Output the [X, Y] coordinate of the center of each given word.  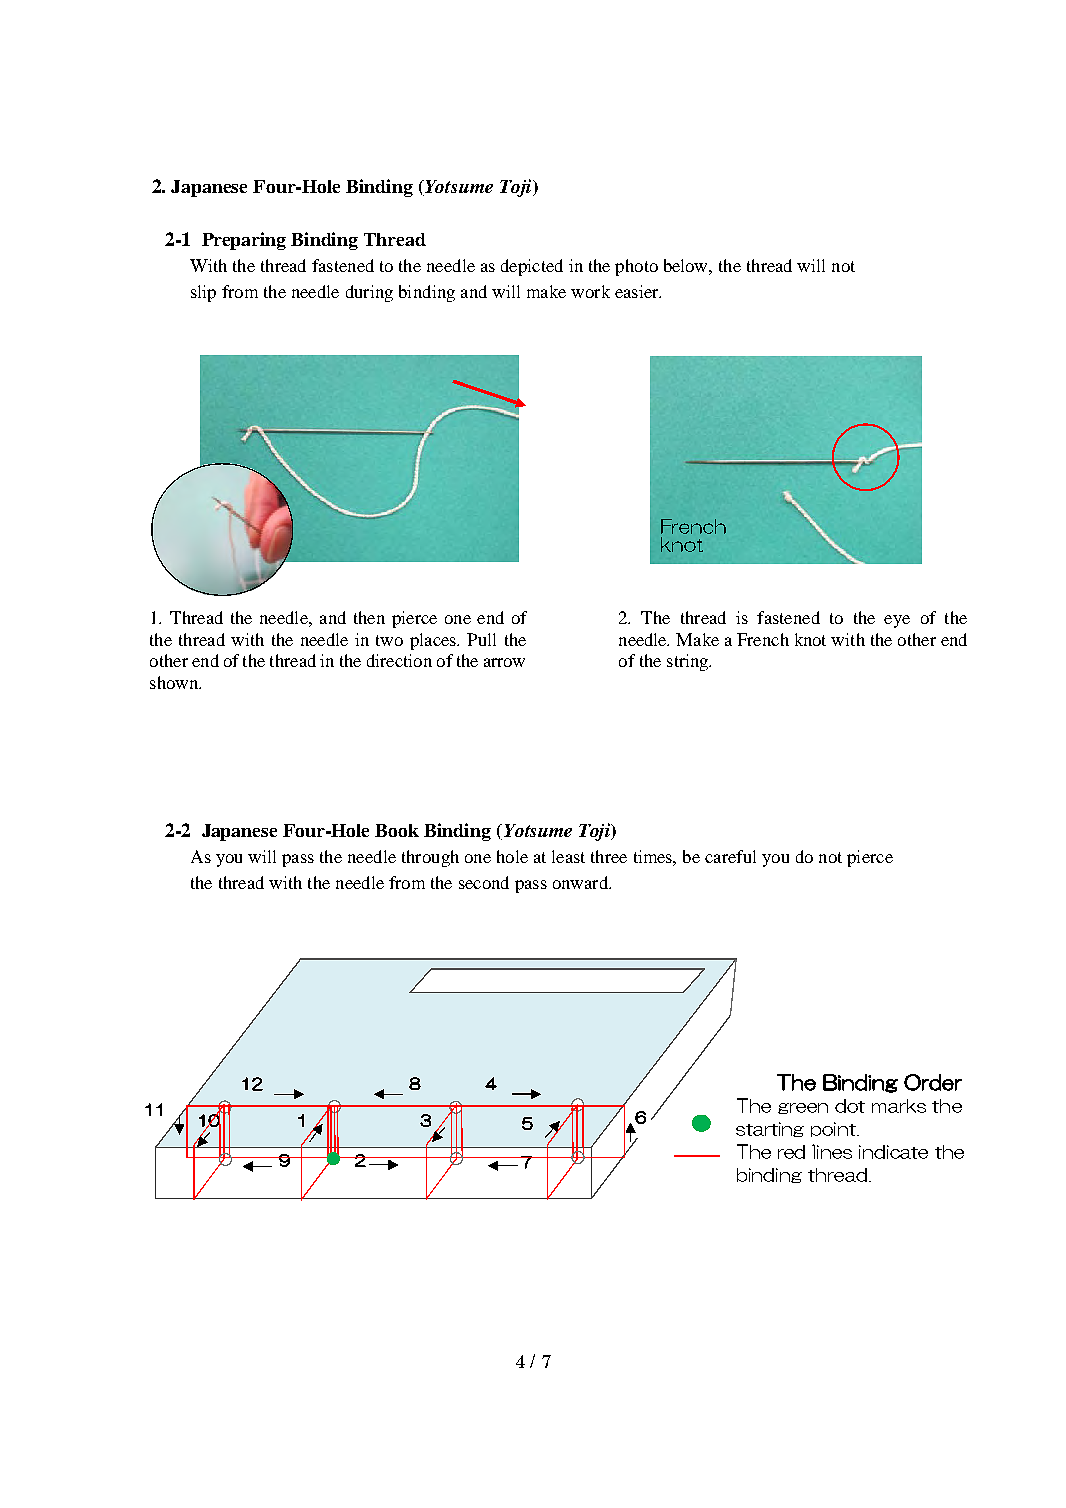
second [484, 882]
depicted [532, 267]
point [835, 1129]
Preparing [244, 241]
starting [770, 1129]
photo [636, 267]
